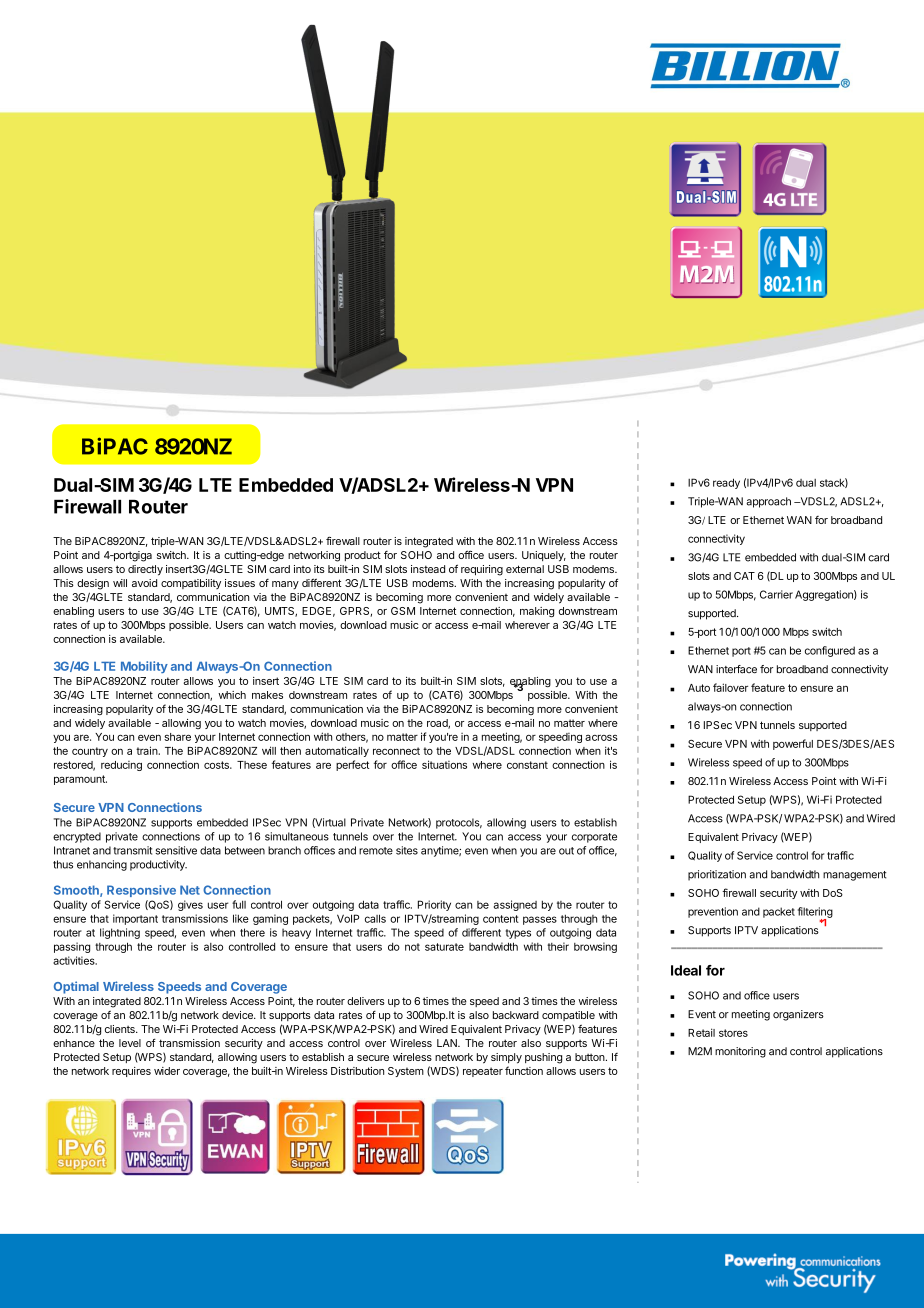  What do you see at coordinates (544, 556) in the screenshot?
I see `Uniquely` at bounding box center [544, 556].
